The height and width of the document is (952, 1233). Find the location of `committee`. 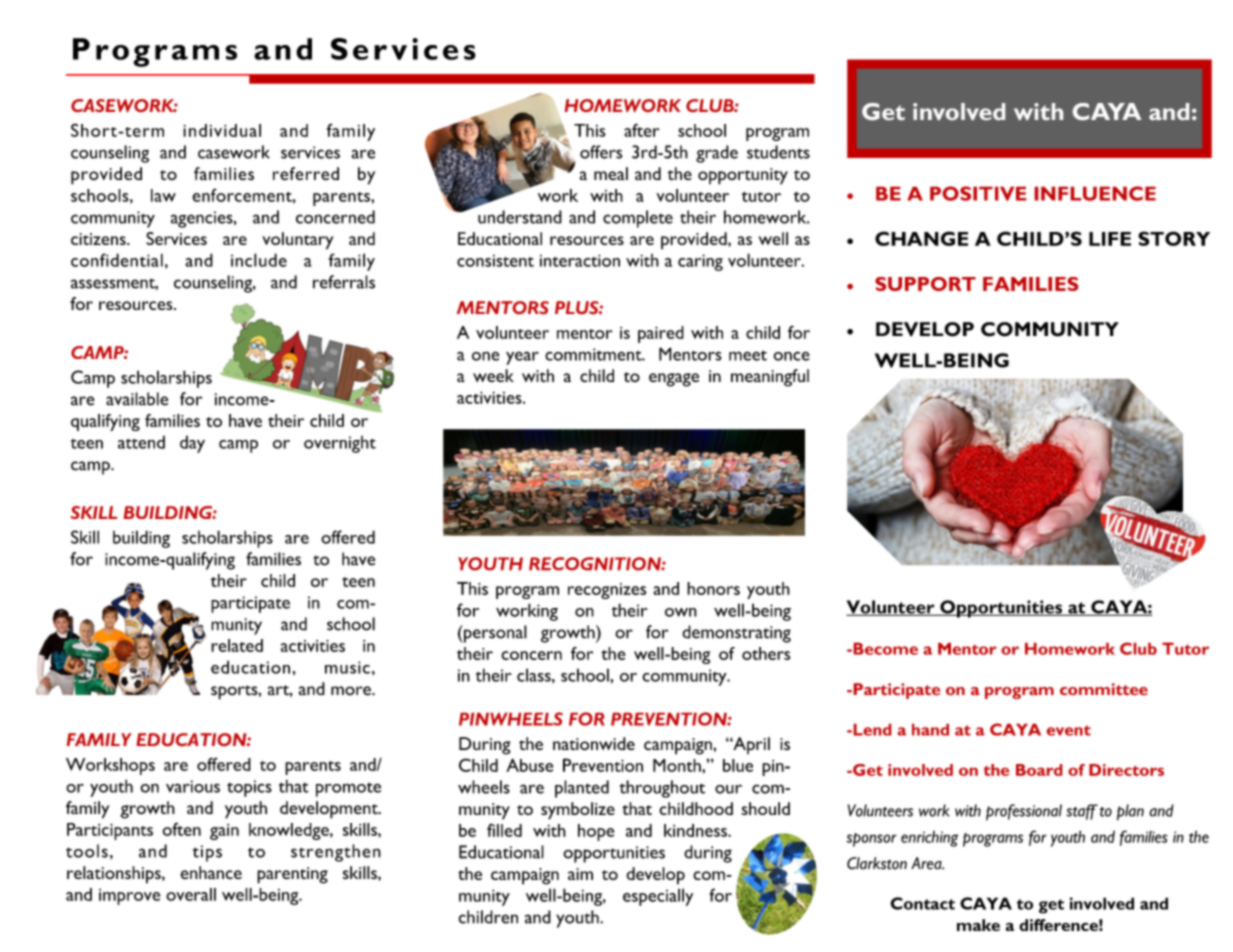

committee is located at coordinates (1104, 689).
